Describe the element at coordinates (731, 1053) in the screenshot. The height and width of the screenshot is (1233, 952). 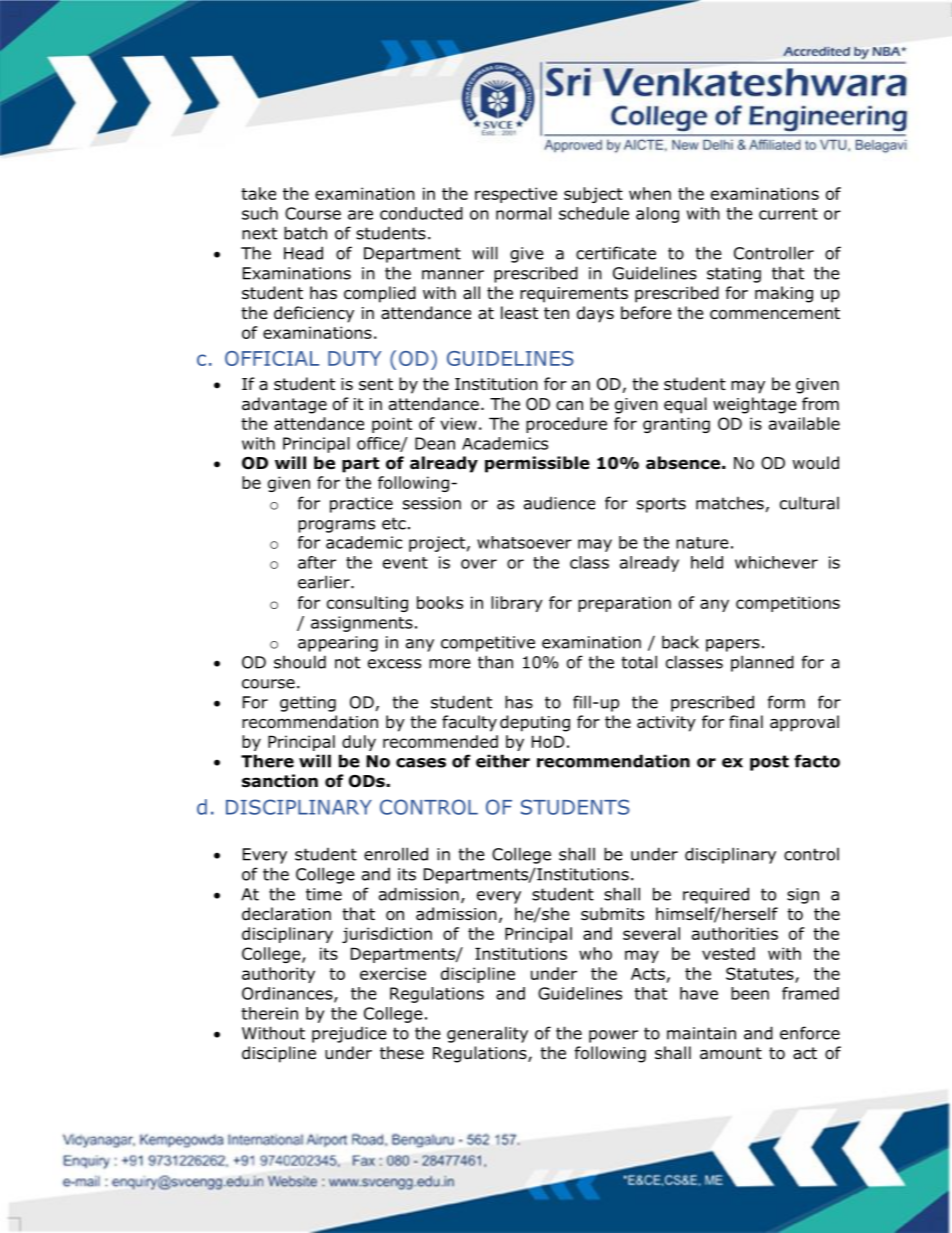
I see `amount` at that location.
